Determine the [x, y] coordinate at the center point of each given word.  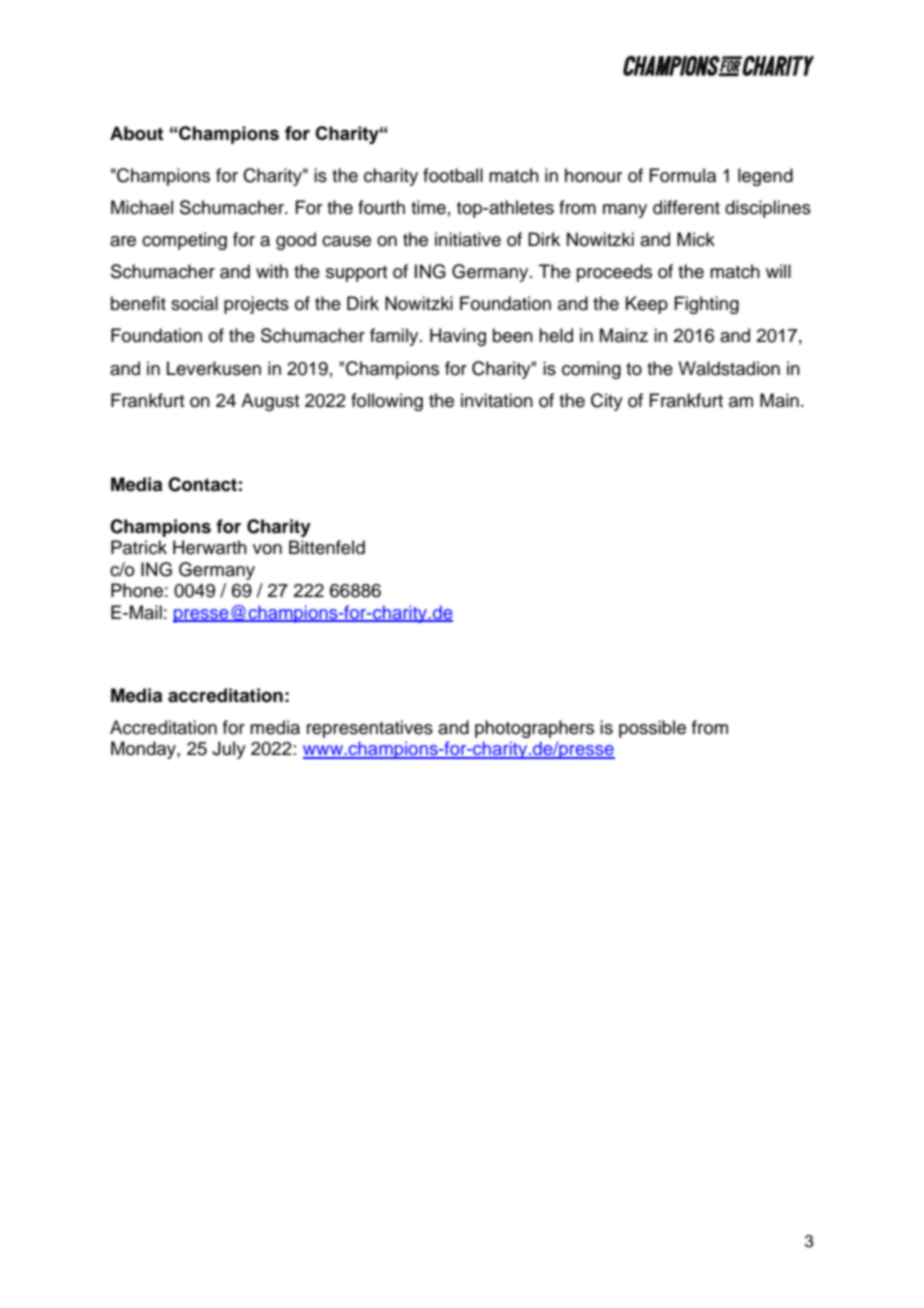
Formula [682, 175]
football [453, 175]
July [229, 750]
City [607, 402]
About [136, 133]
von [267, 549]
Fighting [706, 305]
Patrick [139, 547]
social [194, 303]
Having [458, 337]
